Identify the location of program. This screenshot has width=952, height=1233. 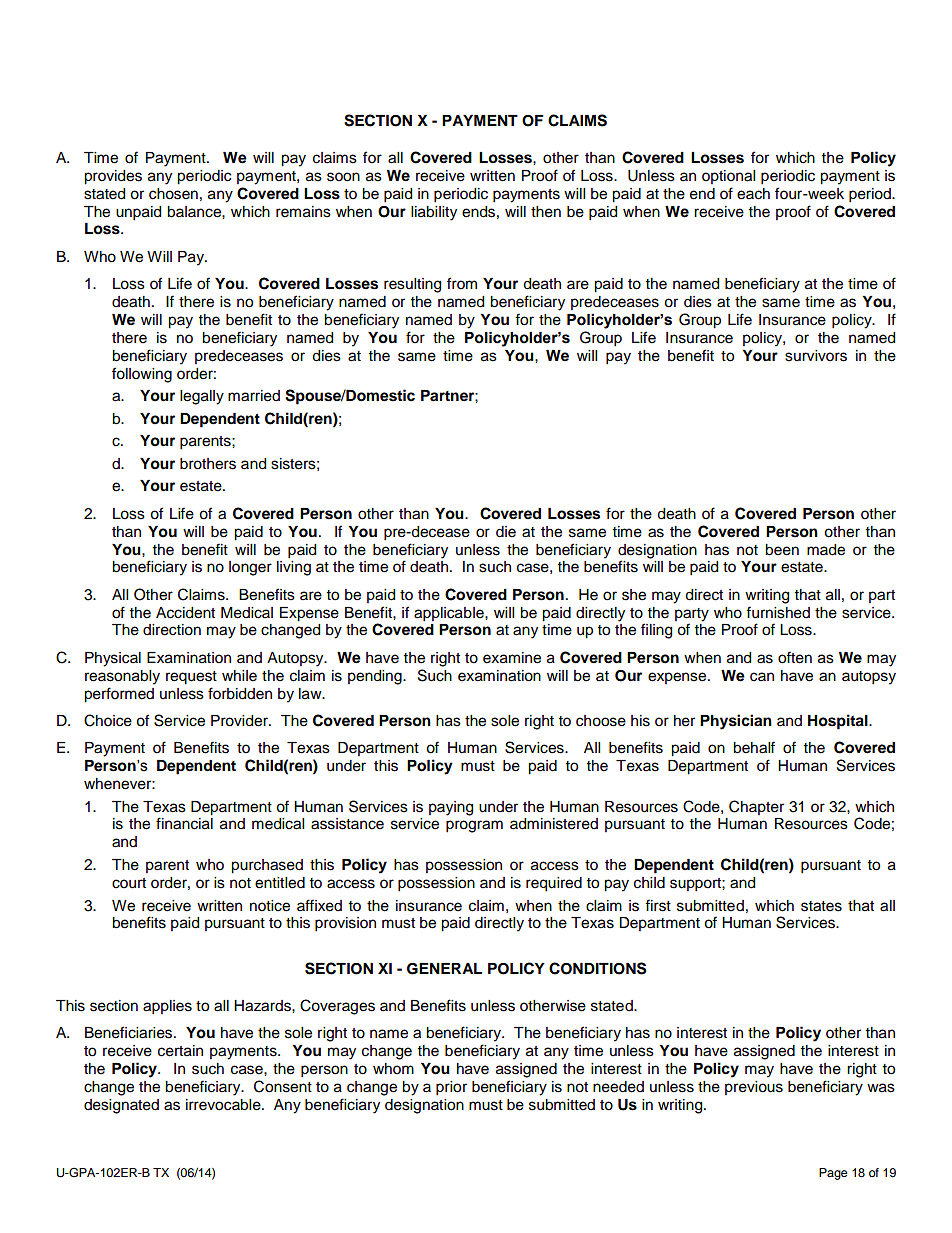
(474, 826).
